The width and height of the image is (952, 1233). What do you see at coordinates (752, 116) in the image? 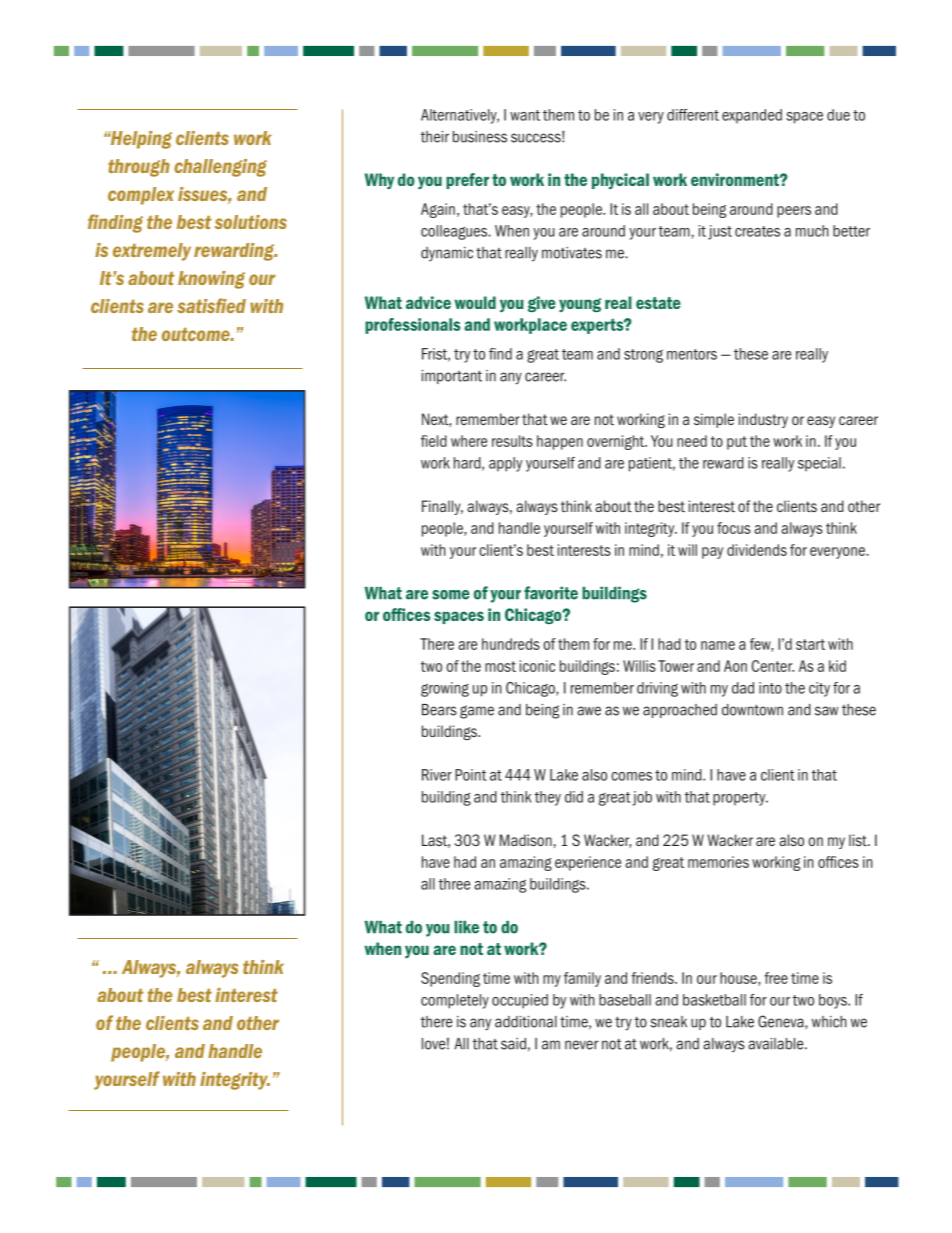
I see `expanded` at bounding box center [752, 116].
